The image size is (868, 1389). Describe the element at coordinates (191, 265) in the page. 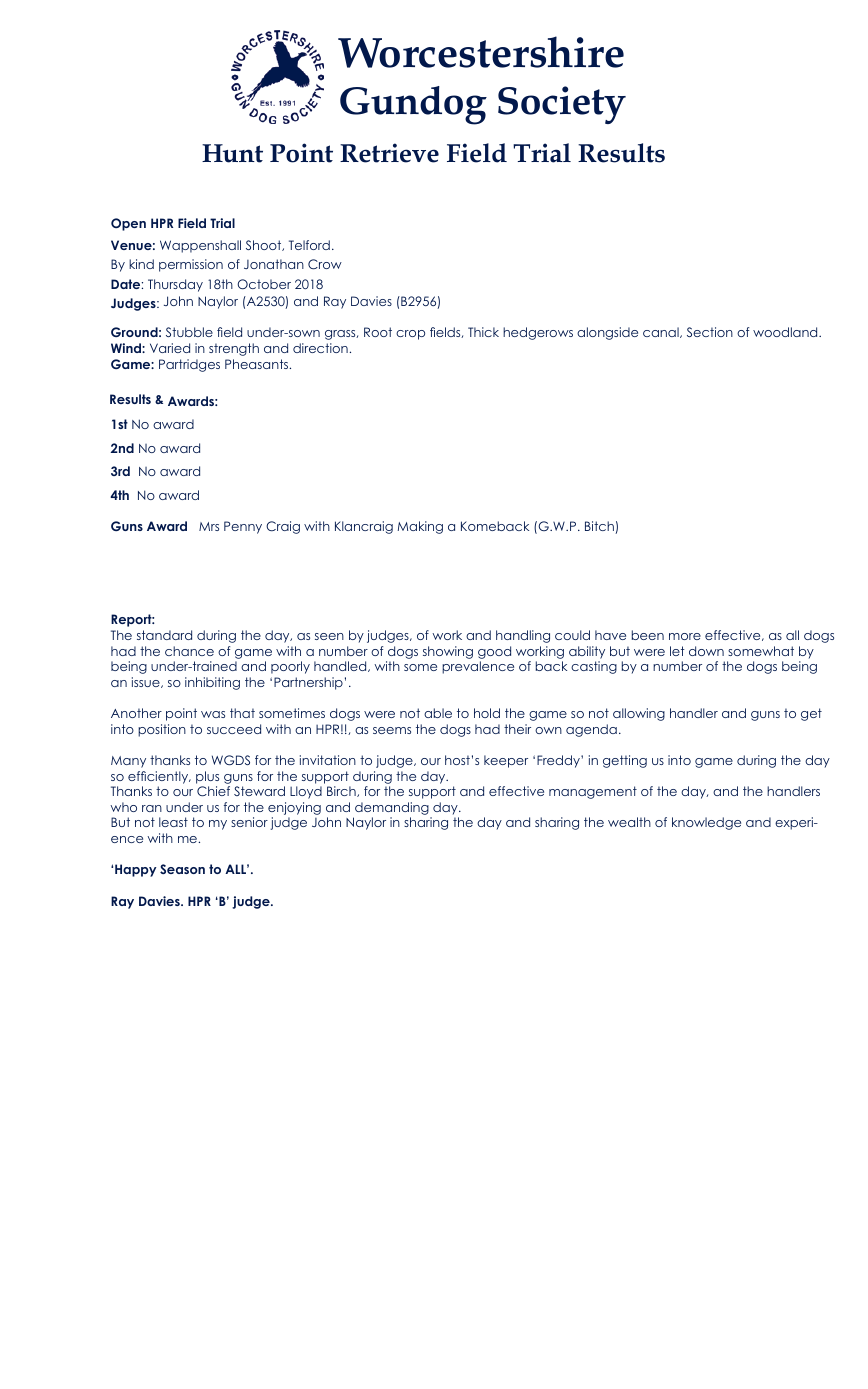

I see `permission` at that location.
